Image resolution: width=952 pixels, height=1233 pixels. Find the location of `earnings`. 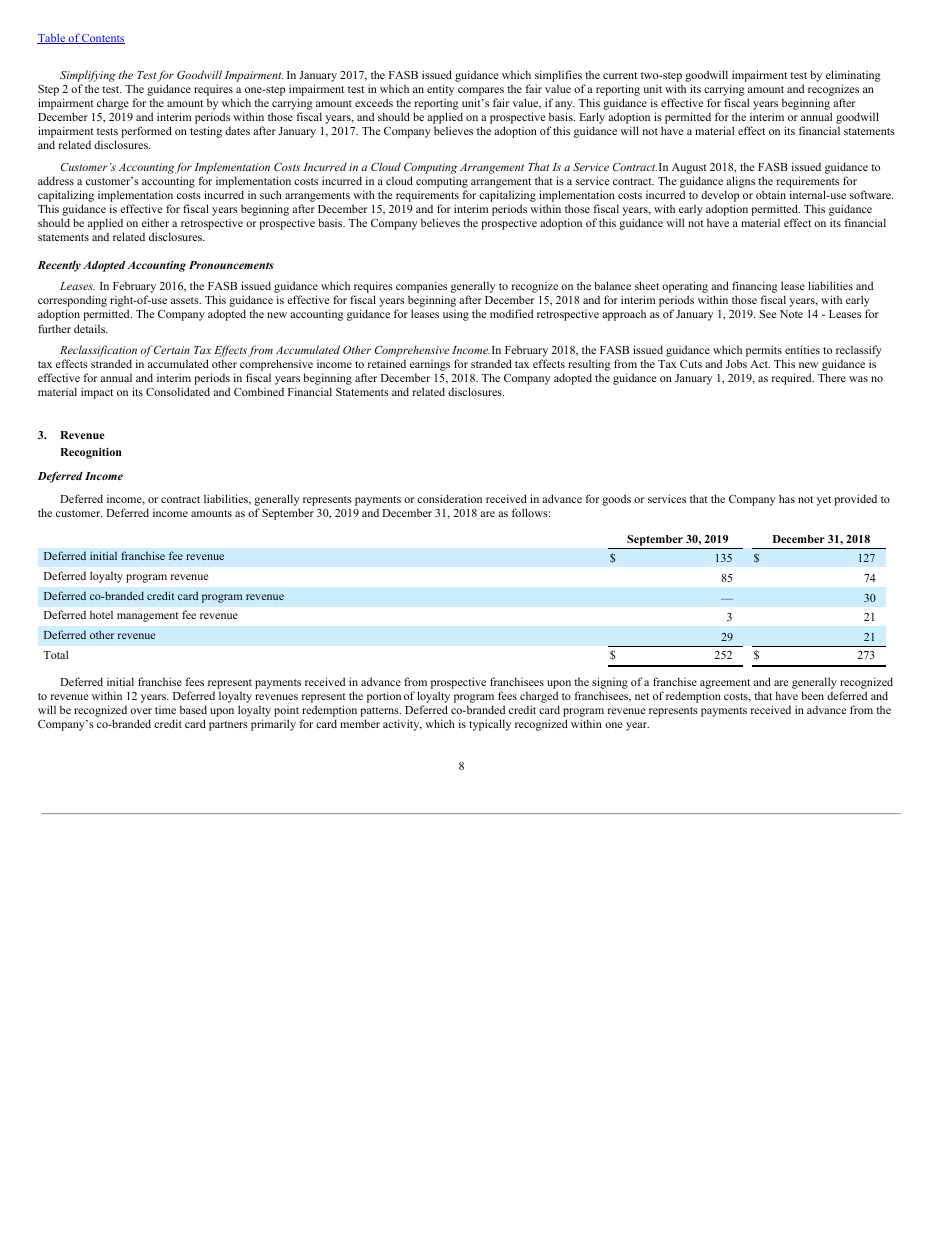

earnings is located at coordinates (430, 365).
